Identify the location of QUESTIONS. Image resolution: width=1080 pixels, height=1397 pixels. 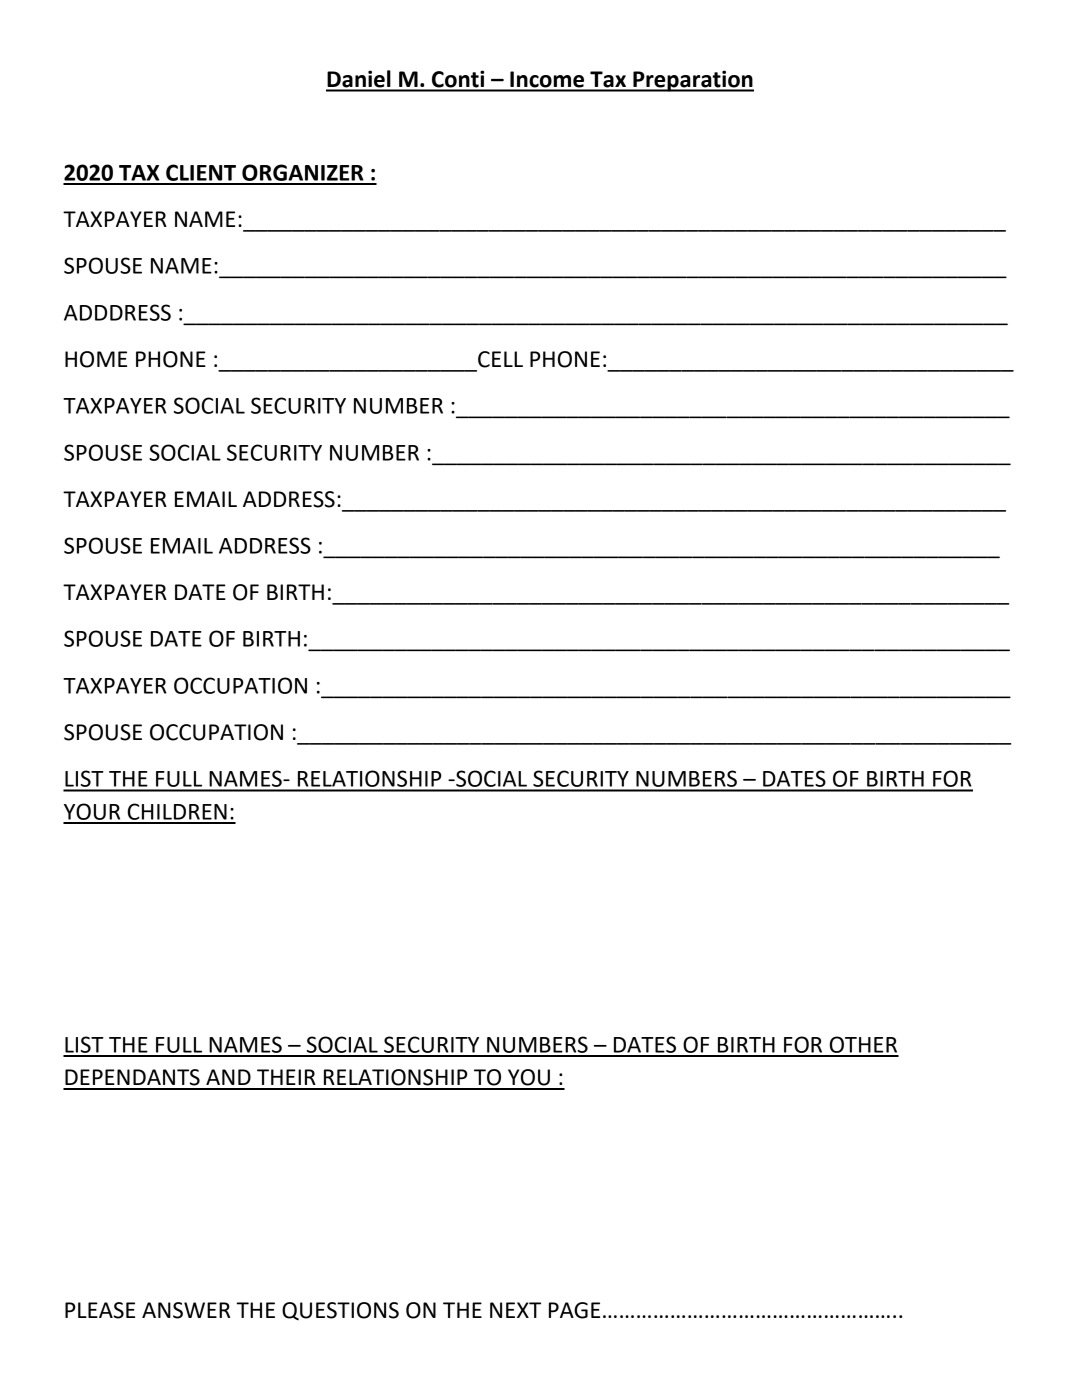
(340, 1311).
